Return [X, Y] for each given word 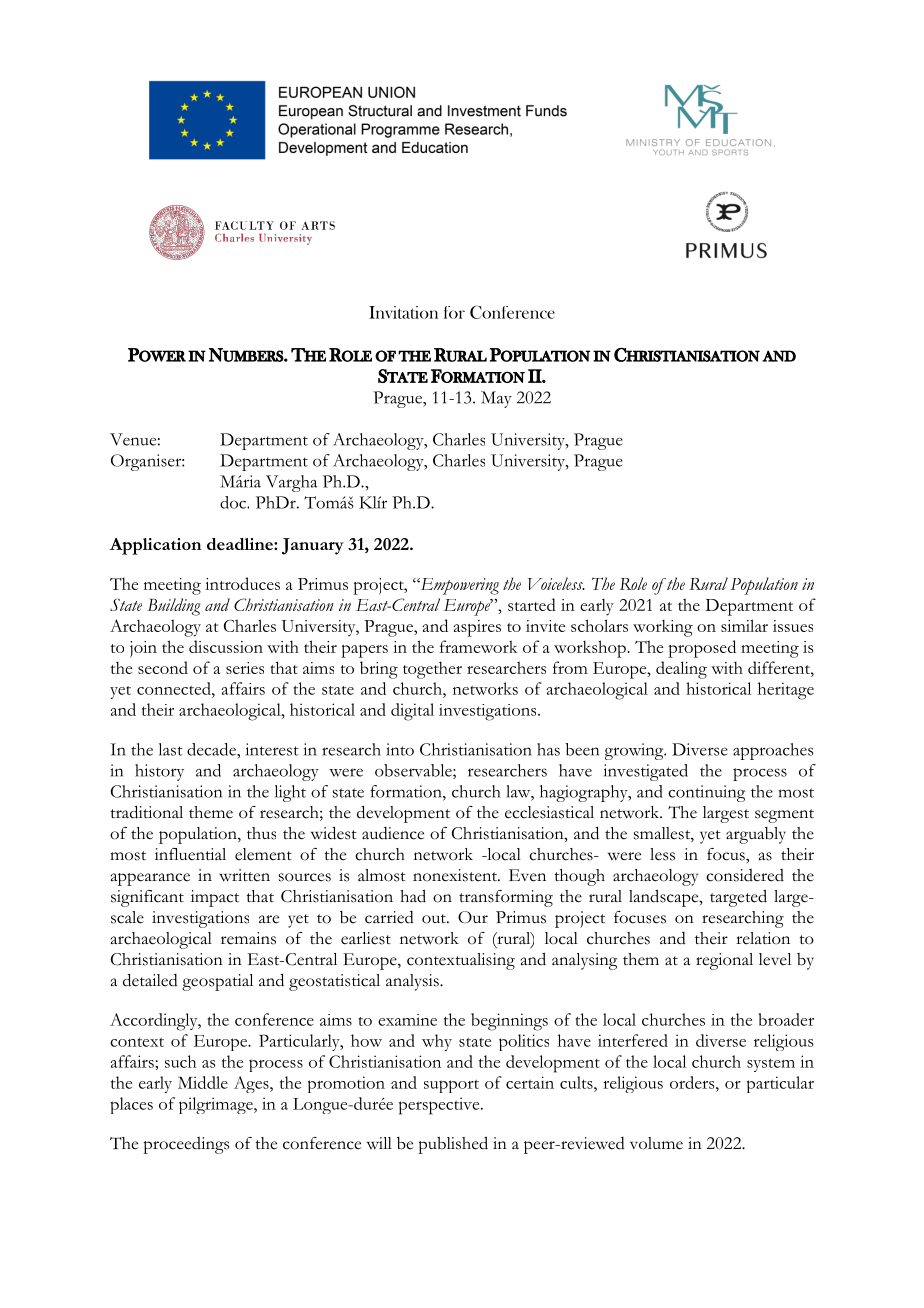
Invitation [403, 312]
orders [693, 1082]
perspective [440, 1106]
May [496, 399]
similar [744, 625]
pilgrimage [217, 1105]
